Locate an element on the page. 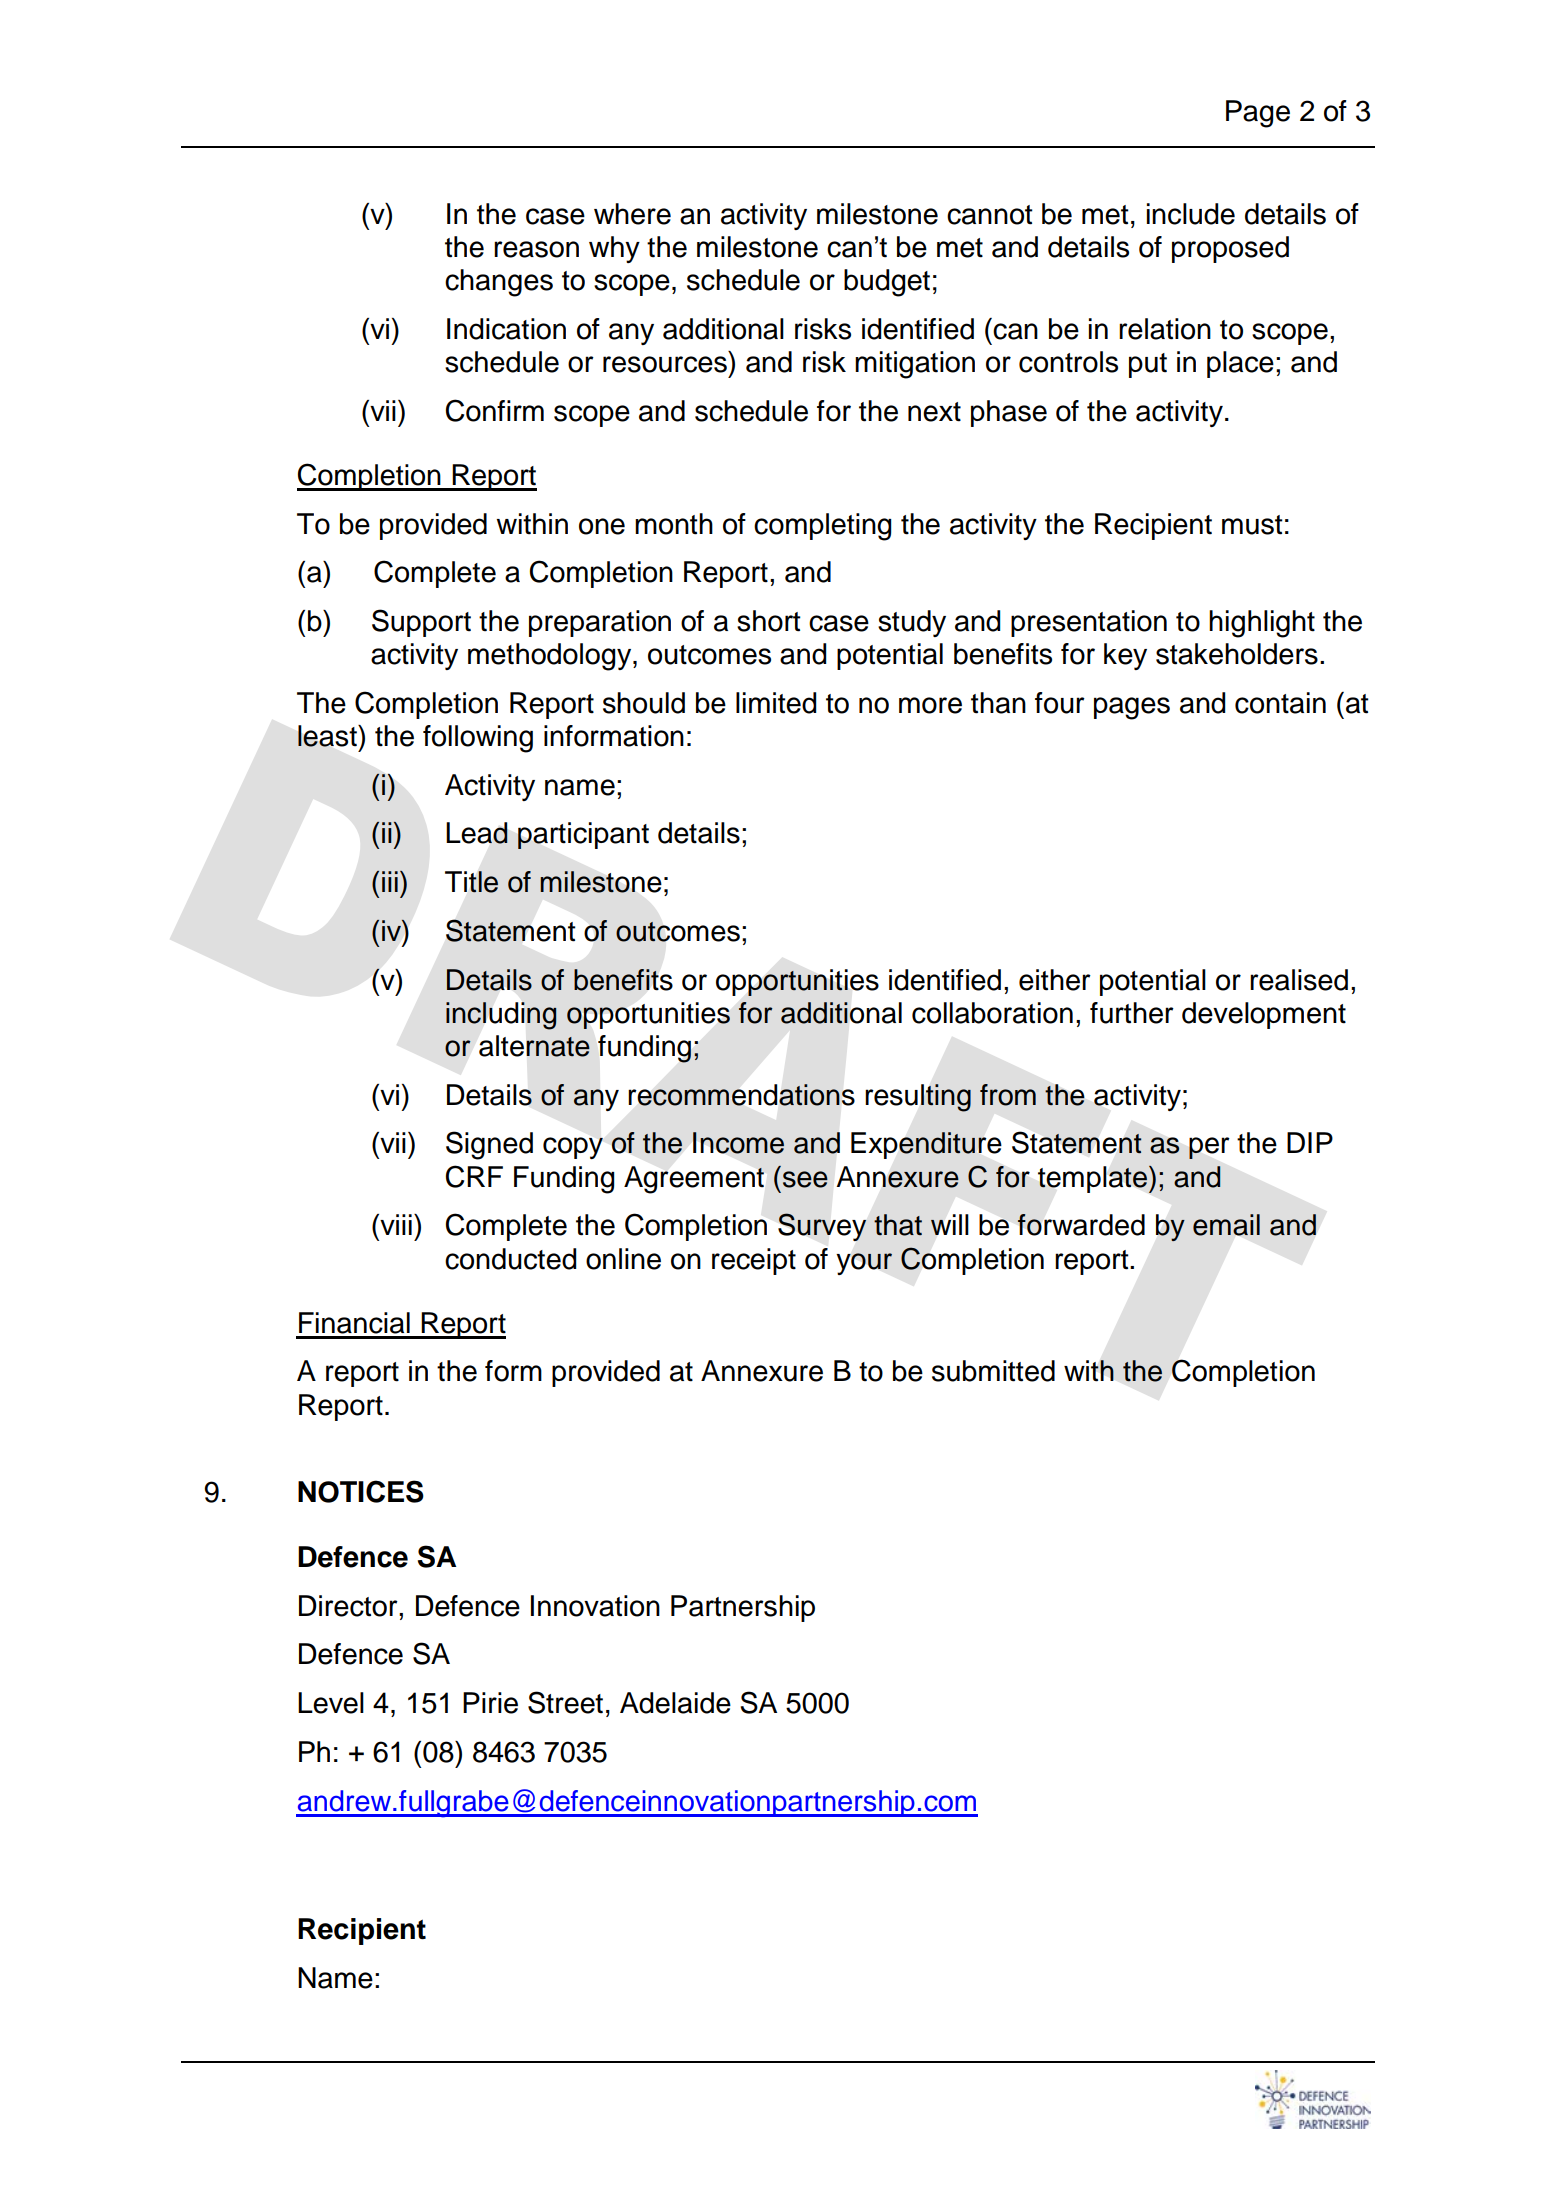 Image resolution: width=1556 pixels, height=2201 pixels. Director is located at coordinates (349, 1606).
